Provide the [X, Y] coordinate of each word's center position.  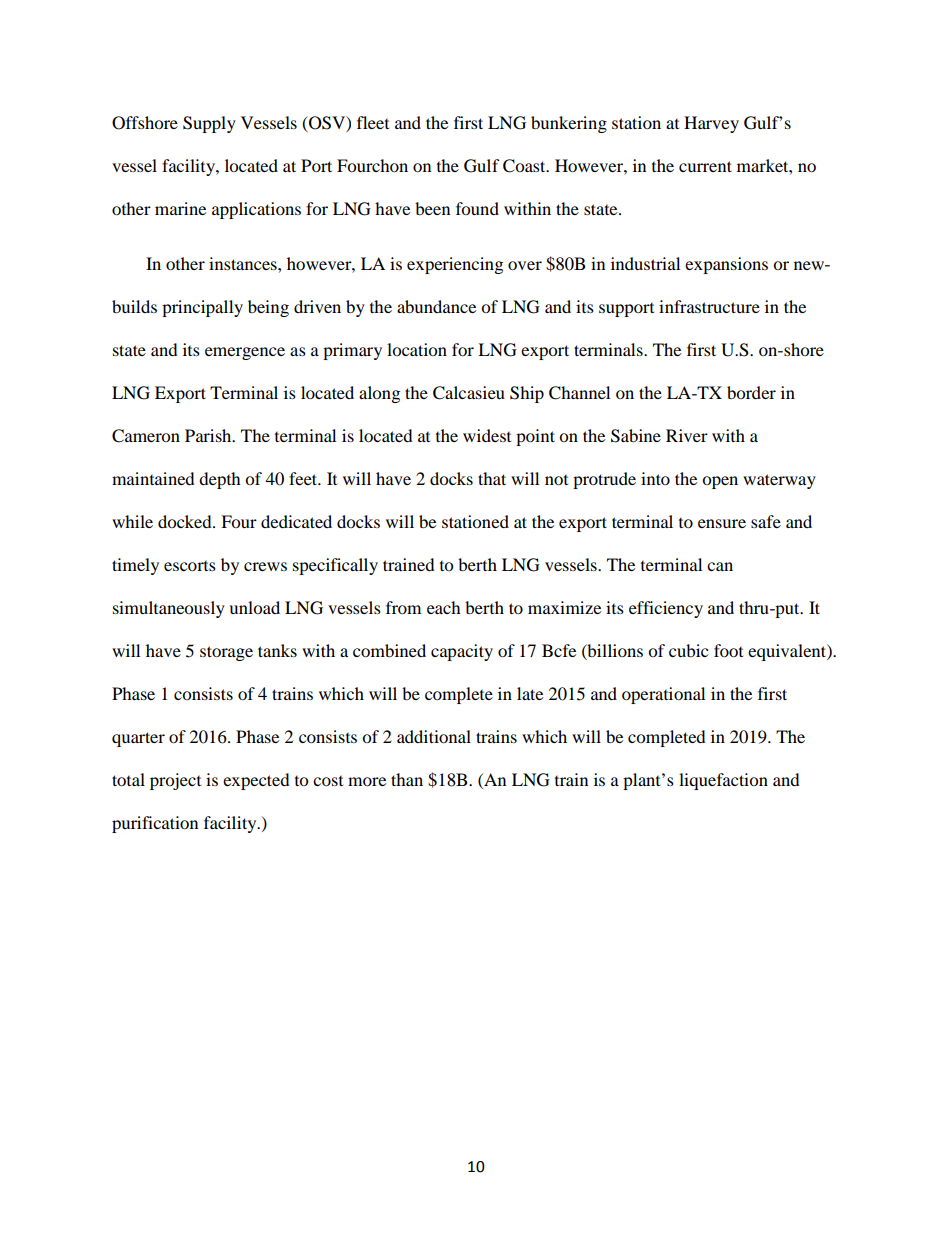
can [720, 566]
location [417, 349]
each [444, 607]
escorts [190, 566]
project [175, 781]
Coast [525, 166]
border [751, 392]
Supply [209, 124]
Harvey [711, 124]
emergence [245, 353]
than [407, 779]
